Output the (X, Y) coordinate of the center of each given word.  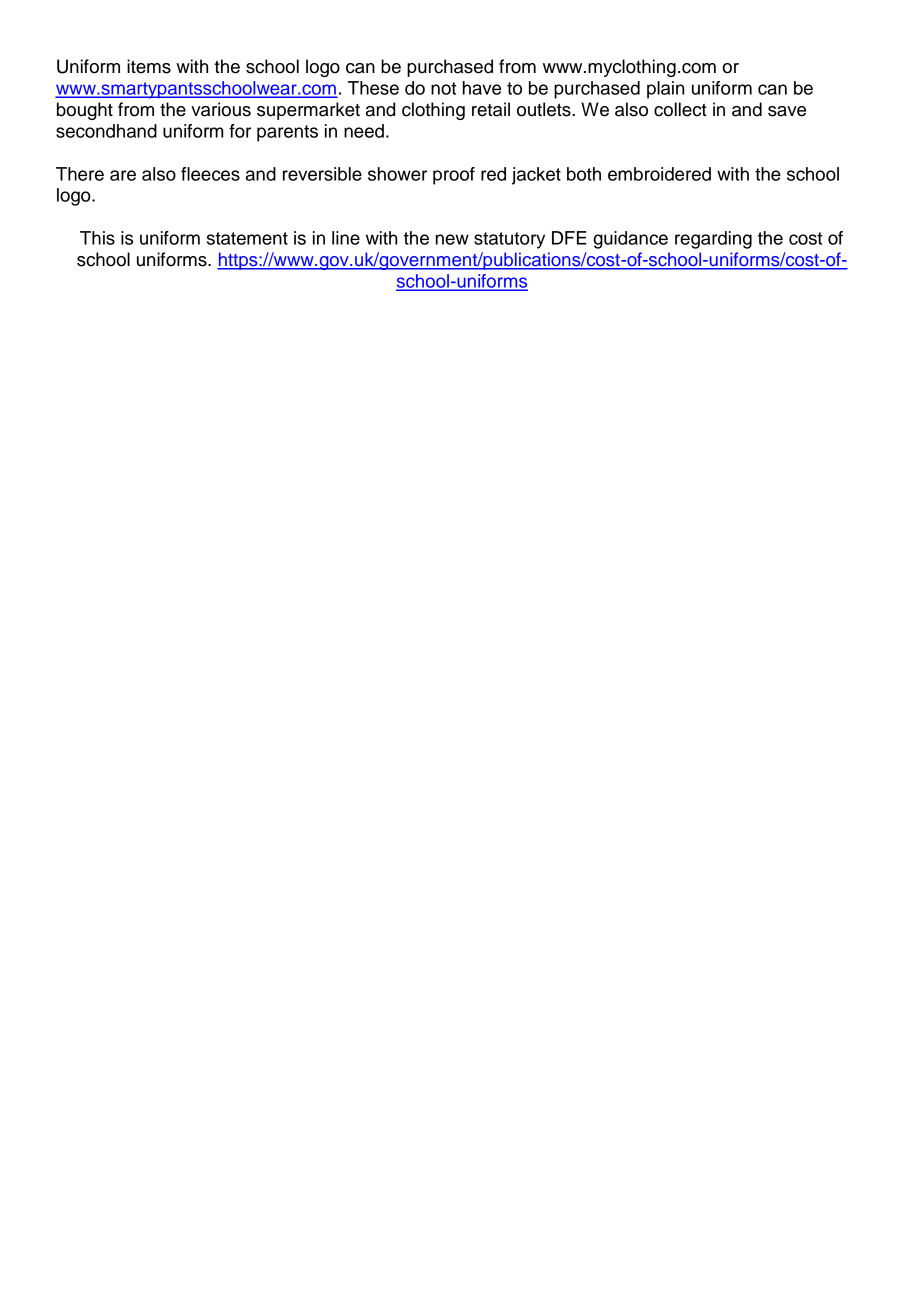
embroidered (659, 174)
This (97, 238)
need (364, 131)
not (443, 88)
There (80, 174)
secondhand (106, 131)
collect (680, 109)
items (149, 66)
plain (665, 90)
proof (454, 176)
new (452, 239)
